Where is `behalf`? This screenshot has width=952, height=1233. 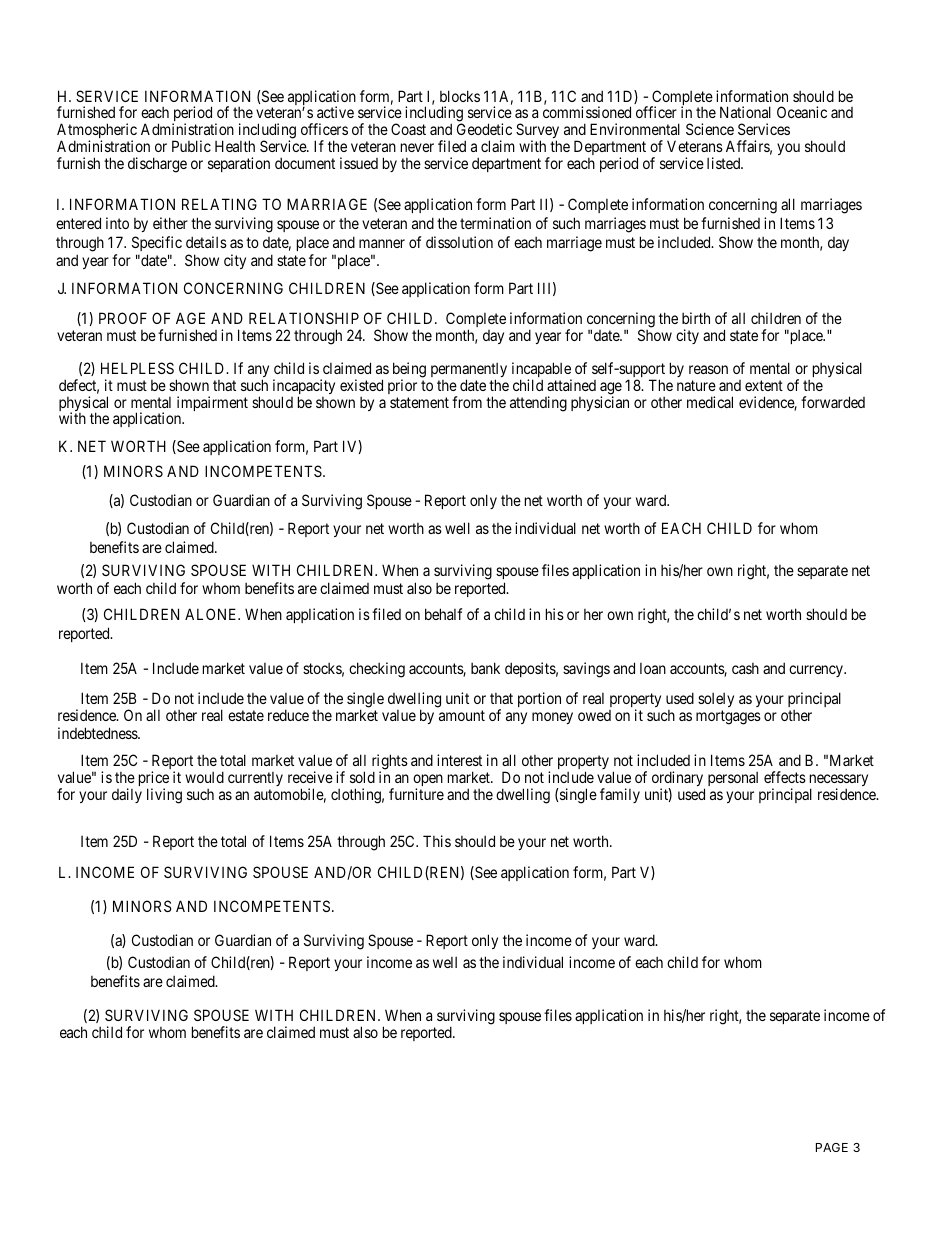
behalf is located at coordinates (443, 614).
